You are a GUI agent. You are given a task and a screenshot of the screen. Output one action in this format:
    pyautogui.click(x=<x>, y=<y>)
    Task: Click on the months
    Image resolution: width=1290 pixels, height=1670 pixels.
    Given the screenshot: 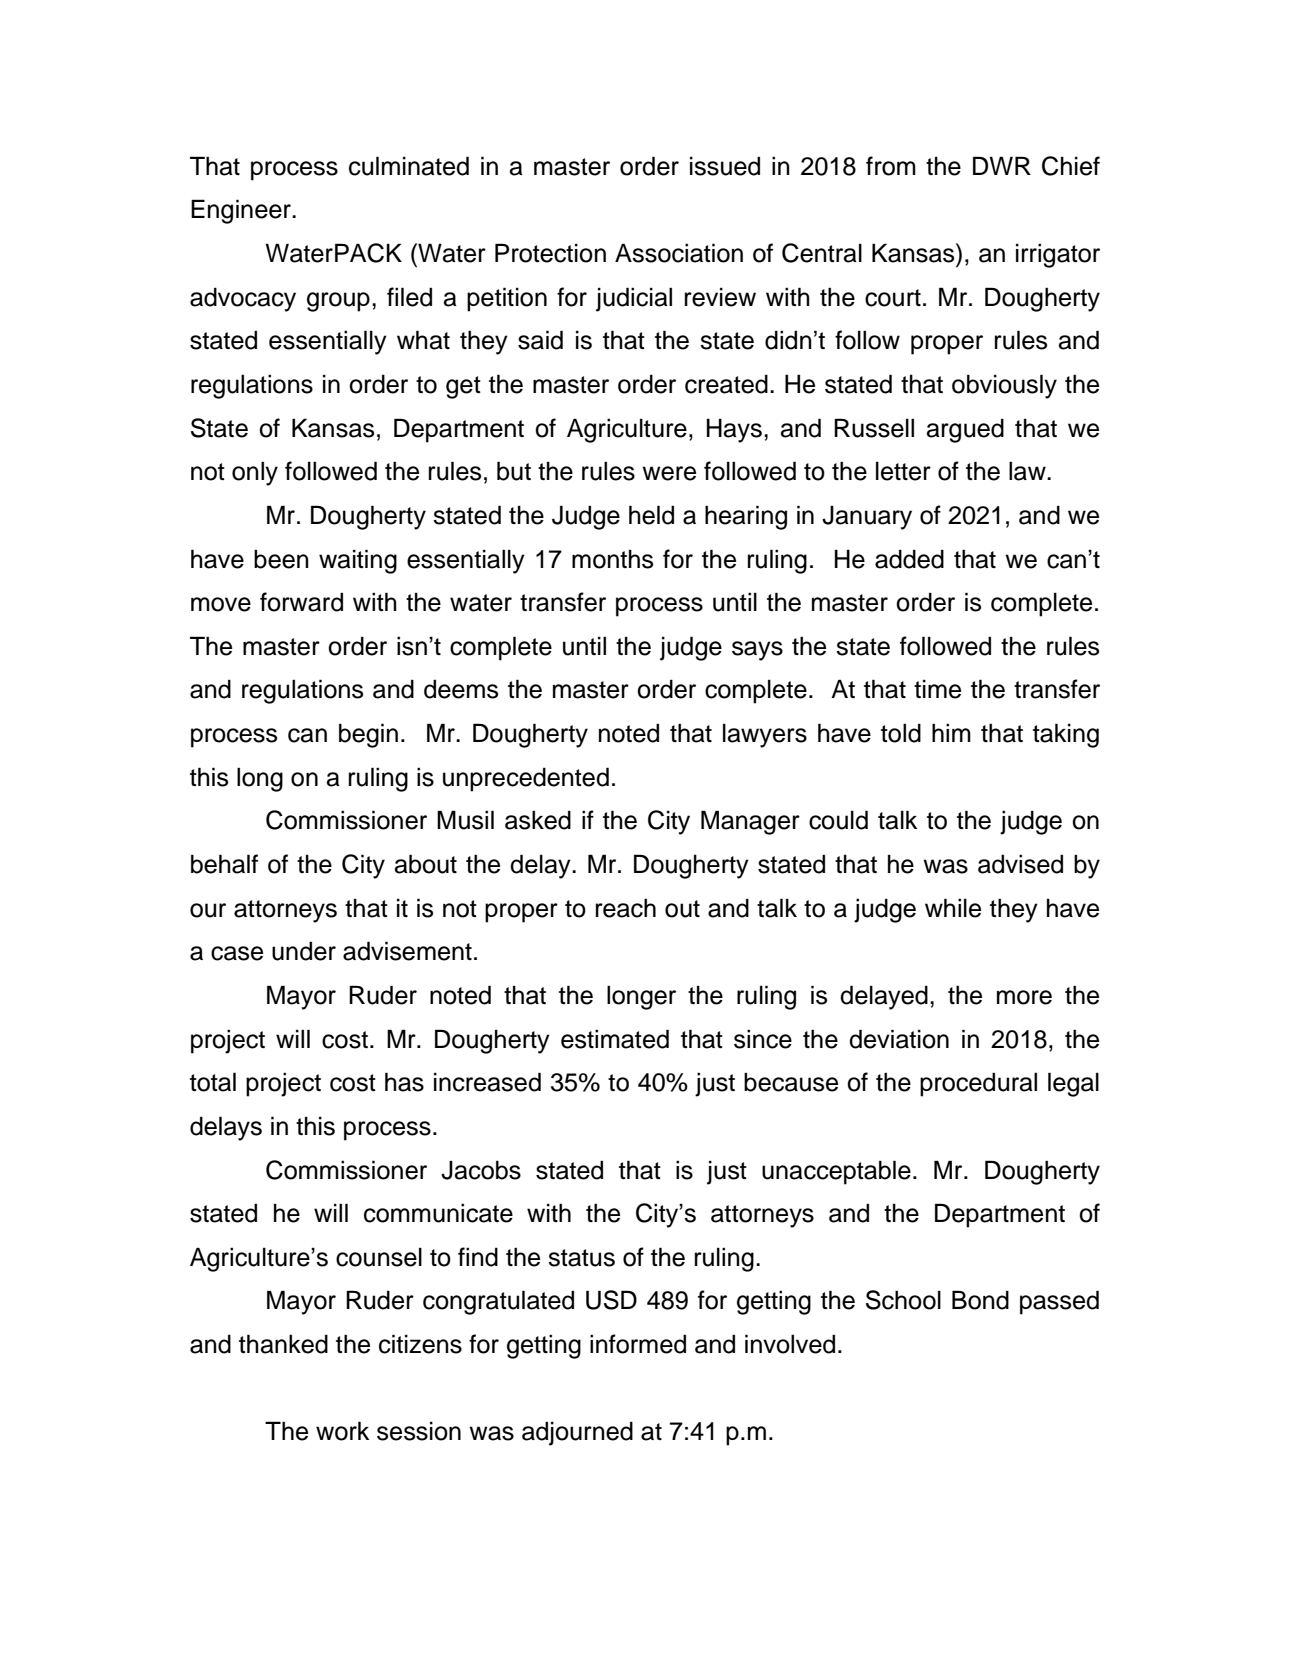 What is the action you would take?
    pyautogui.click(x=612, y=559)
